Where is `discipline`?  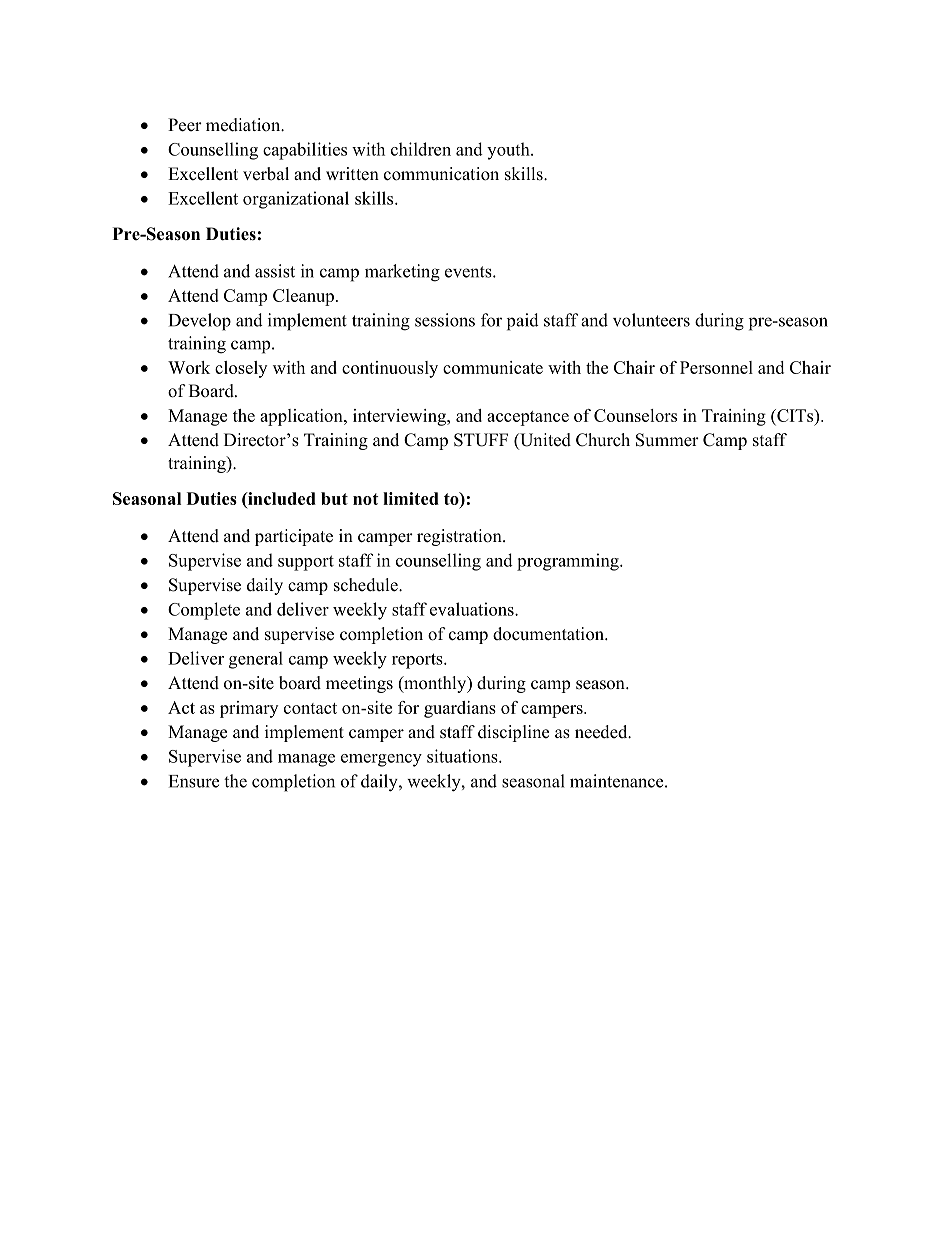
discipline is located at coordinates (513, 733).
